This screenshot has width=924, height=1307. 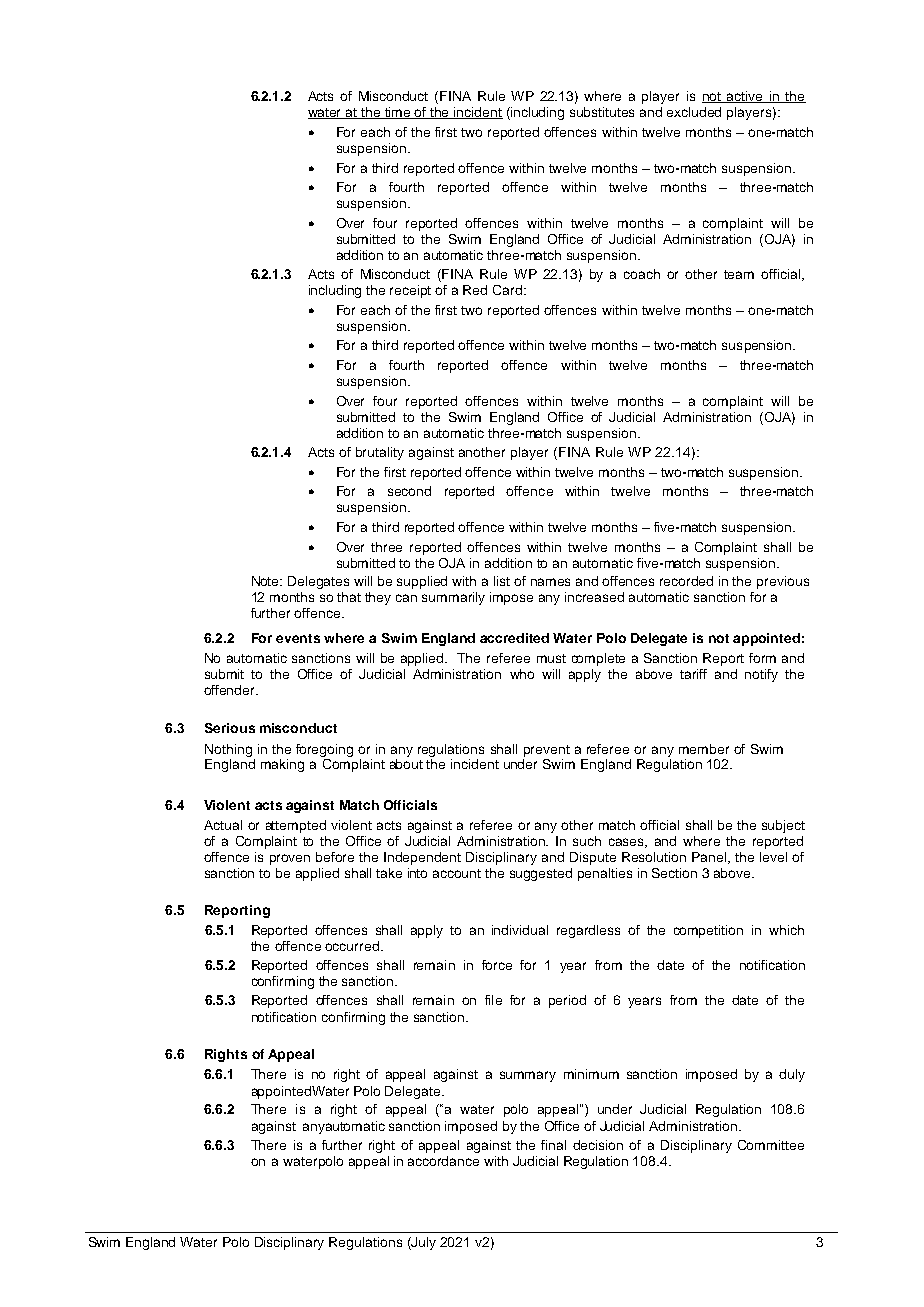 I want to click on Panel, so click(x=710, y=858).
